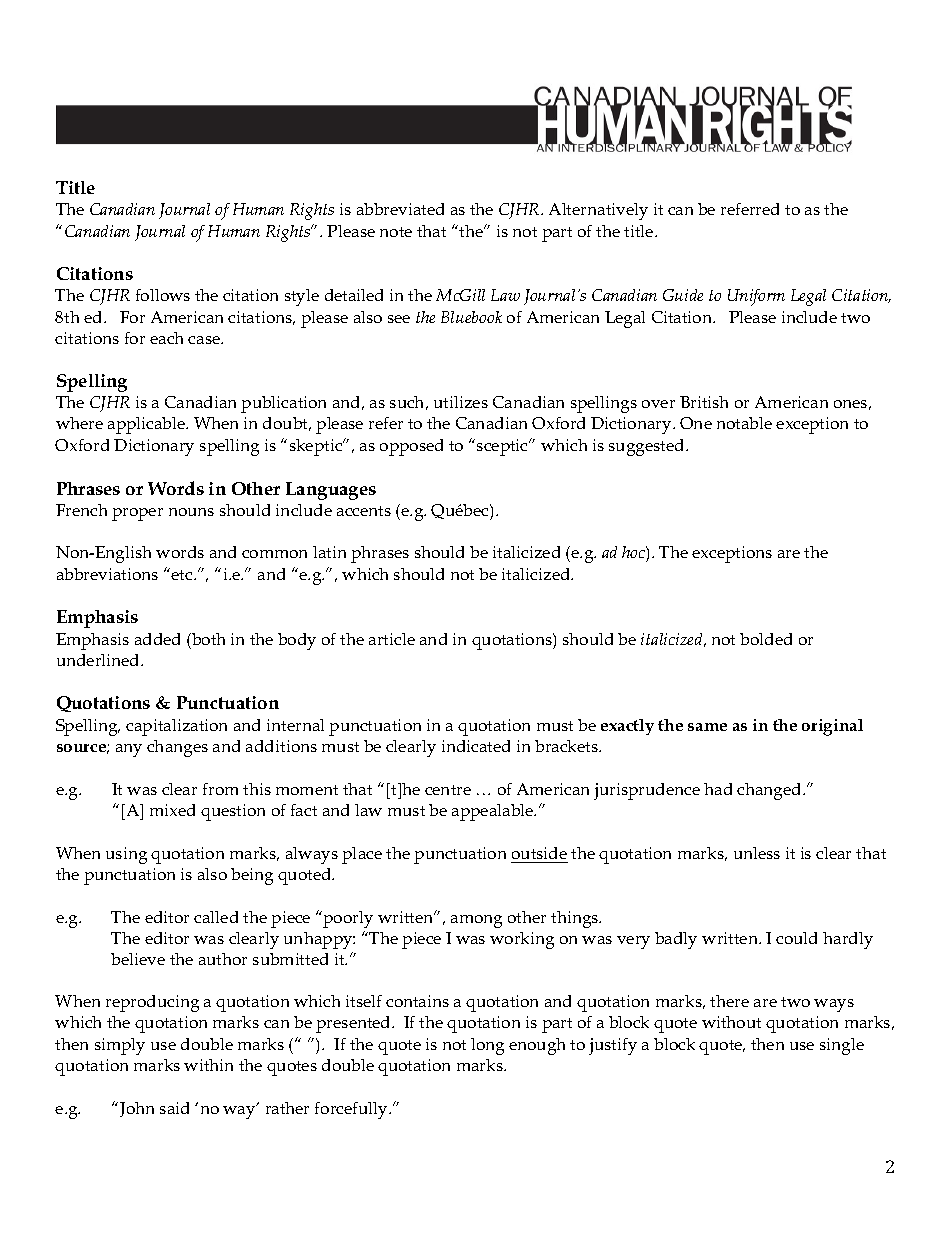  Describe the element at coordinates (842, 1046) in the page. I see `single` at that location.
